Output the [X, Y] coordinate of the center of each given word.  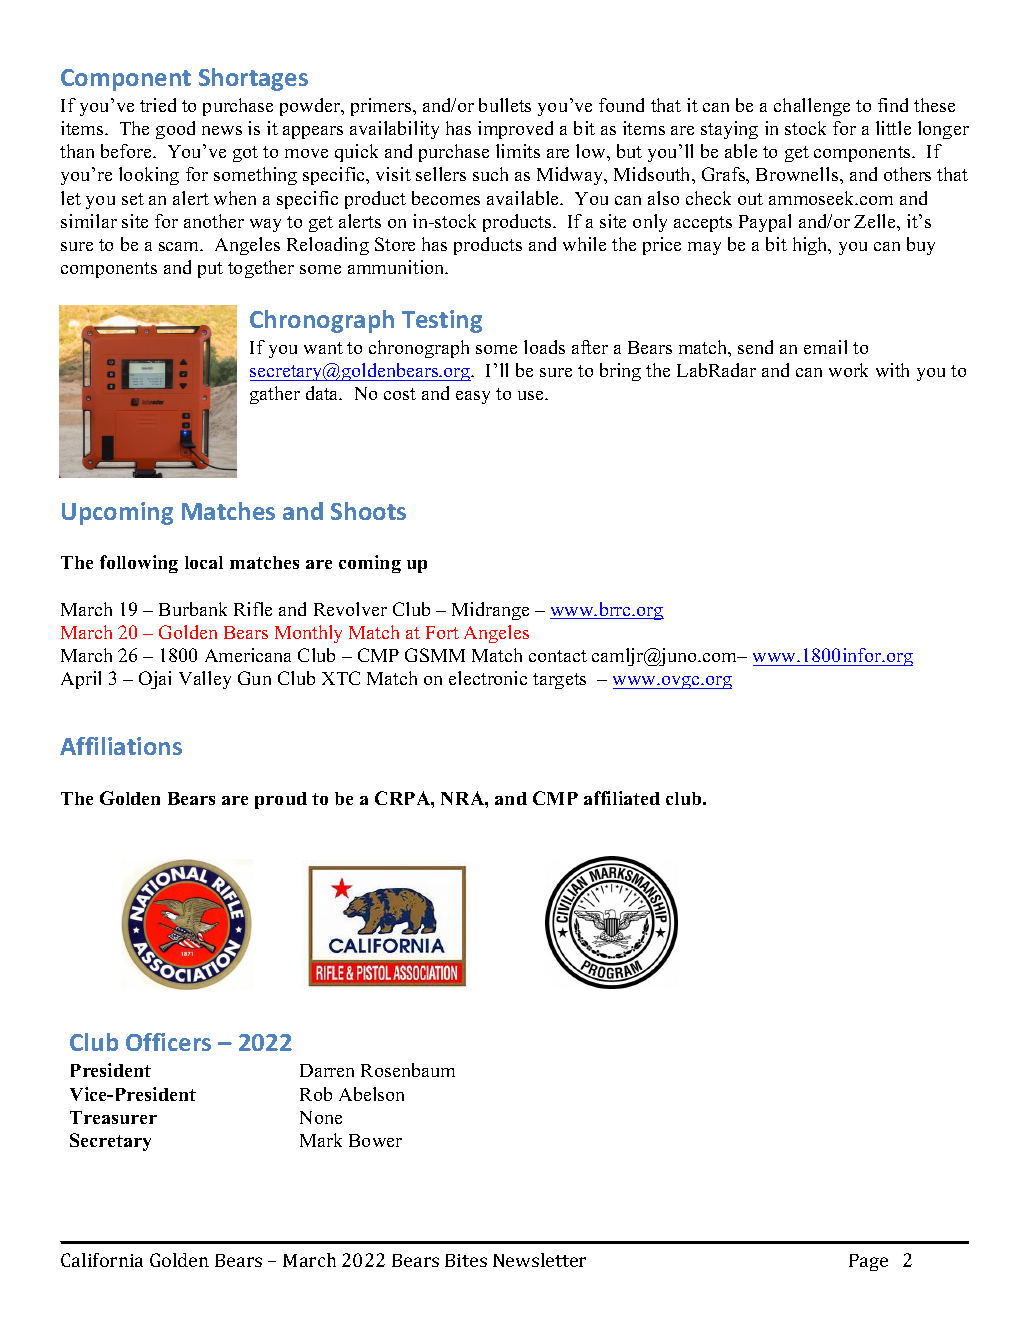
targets [559, 681]
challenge [812, 107]
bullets [505, 105]
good [175, 130]
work [848, 370]
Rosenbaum [408, 1070]
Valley [205, 680]
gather [275, 395]
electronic [488, 678]
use [532, 395]
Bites [466, 1260]
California [102, 1260]
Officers [168, 1042]
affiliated [622, 798]
